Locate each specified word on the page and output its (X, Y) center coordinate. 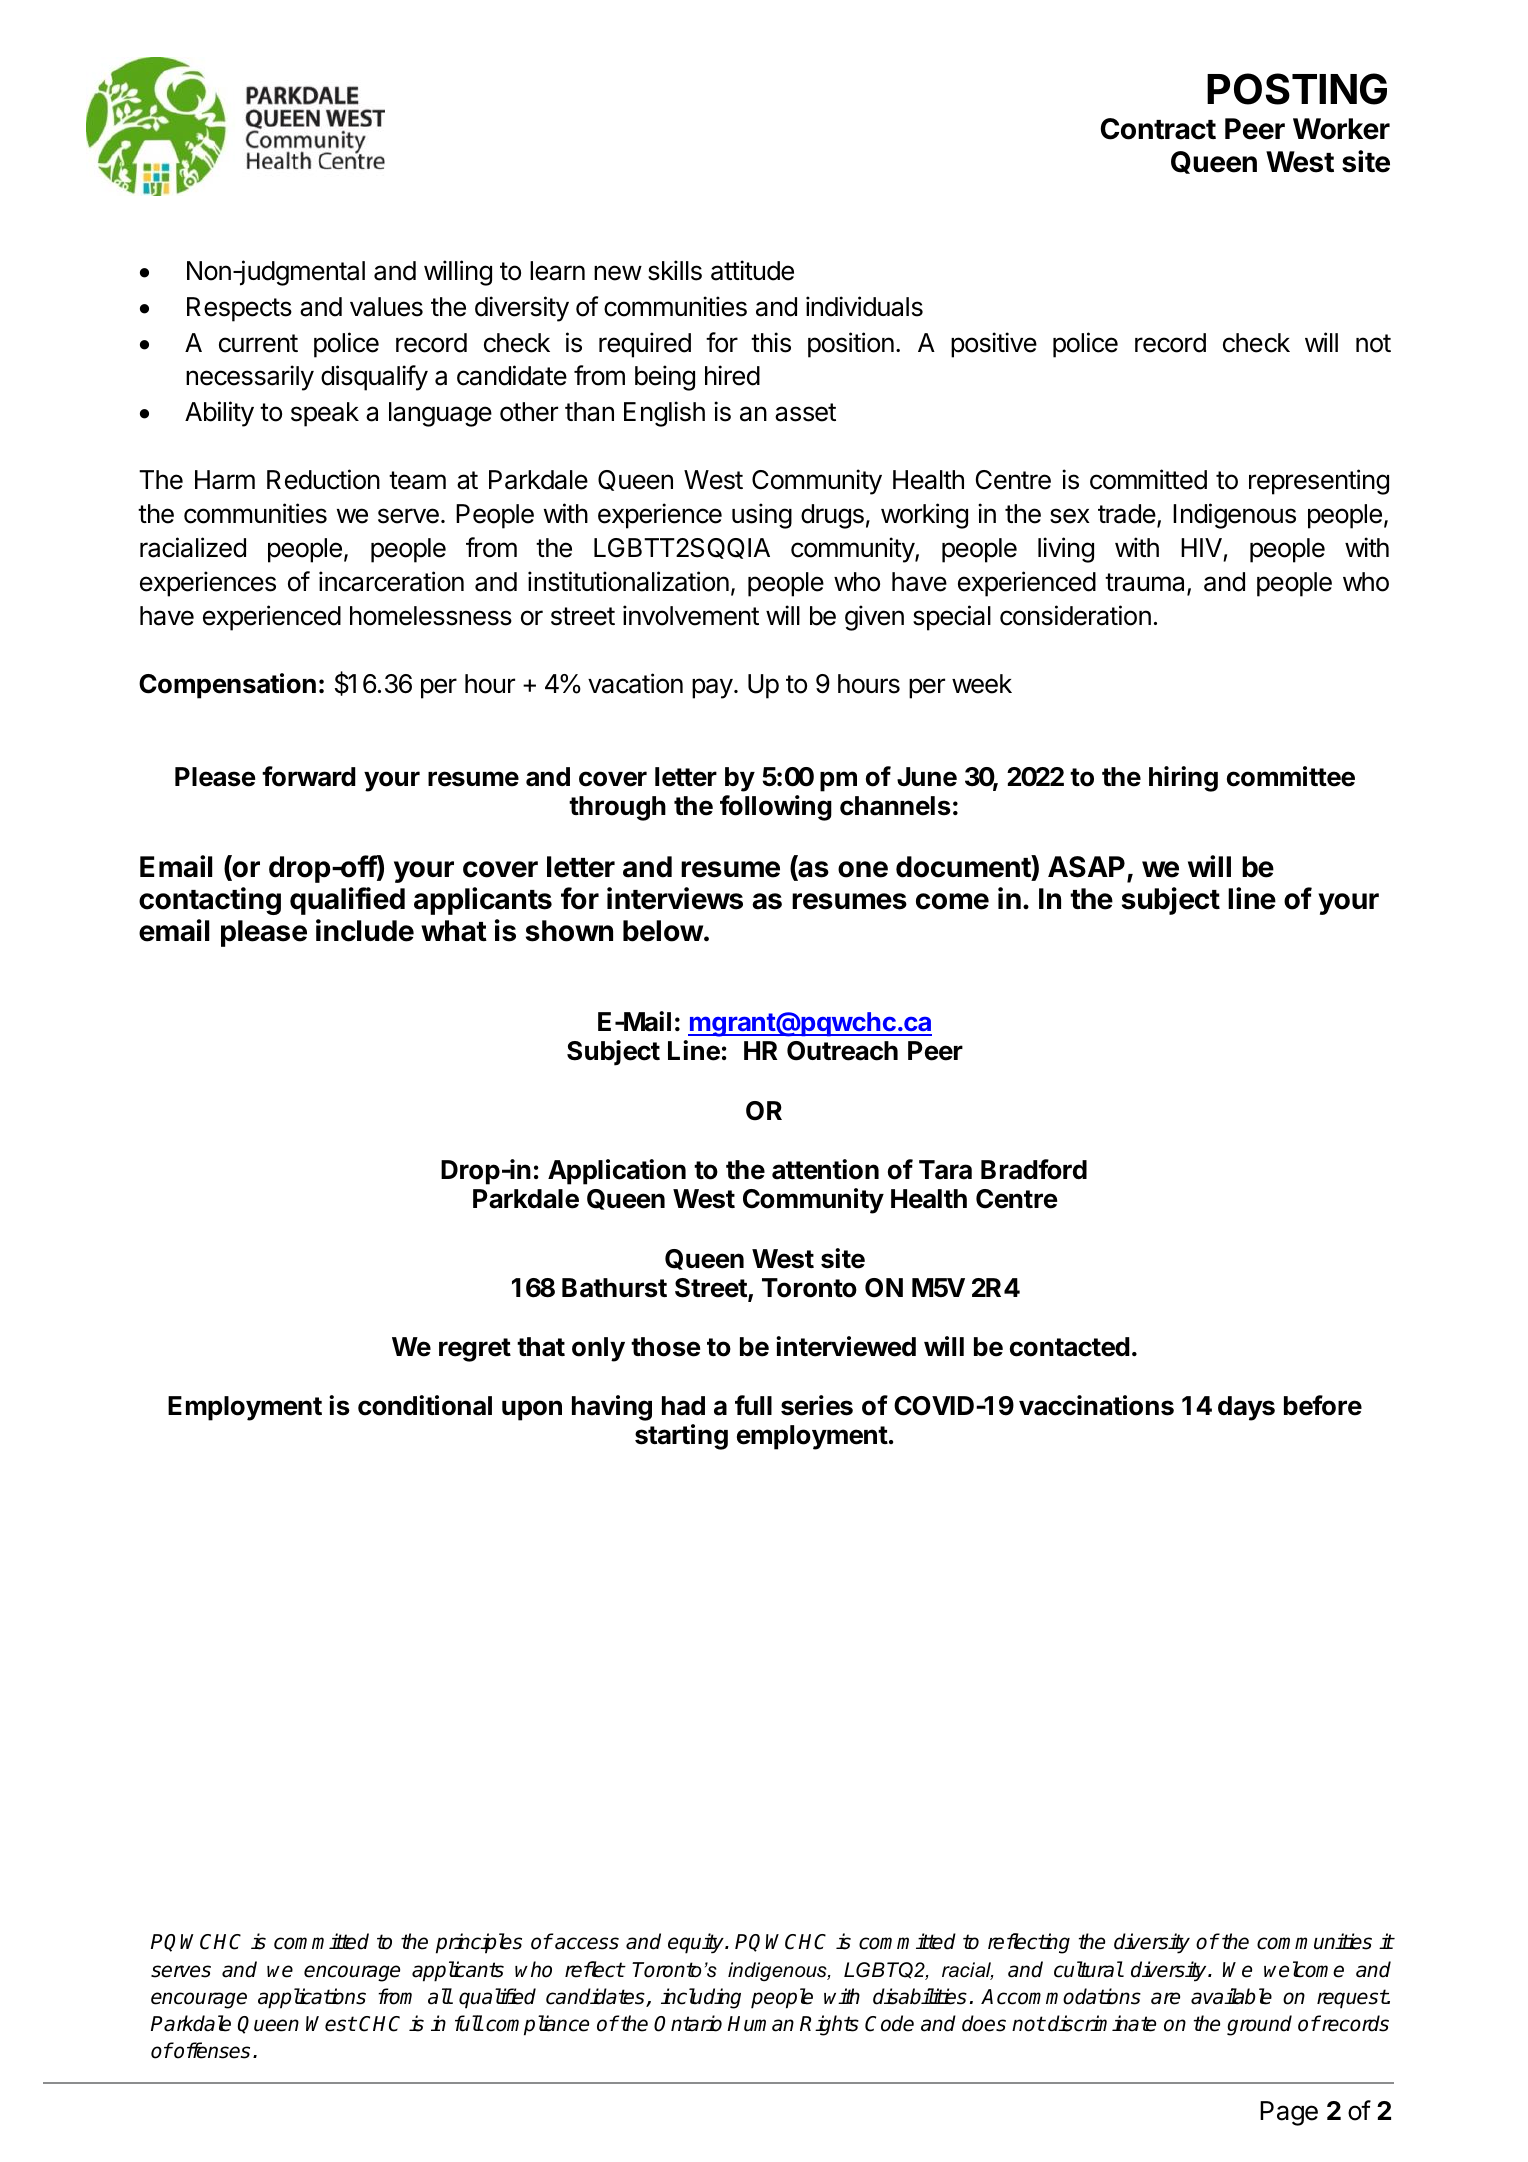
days (1246, 1408)
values (386, 307)
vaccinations (1096, 1405)
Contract (1158, 129)
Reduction (323, 479)
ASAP (1086, 867)
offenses (211, 2050)
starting (681, 1437)
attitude (752, 270)
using (762, 516)
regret (475, 1350)
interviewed (846, 1346)
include (365, 930)
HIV (1201, 547)
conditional (425, 1405)
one (863, 869)
